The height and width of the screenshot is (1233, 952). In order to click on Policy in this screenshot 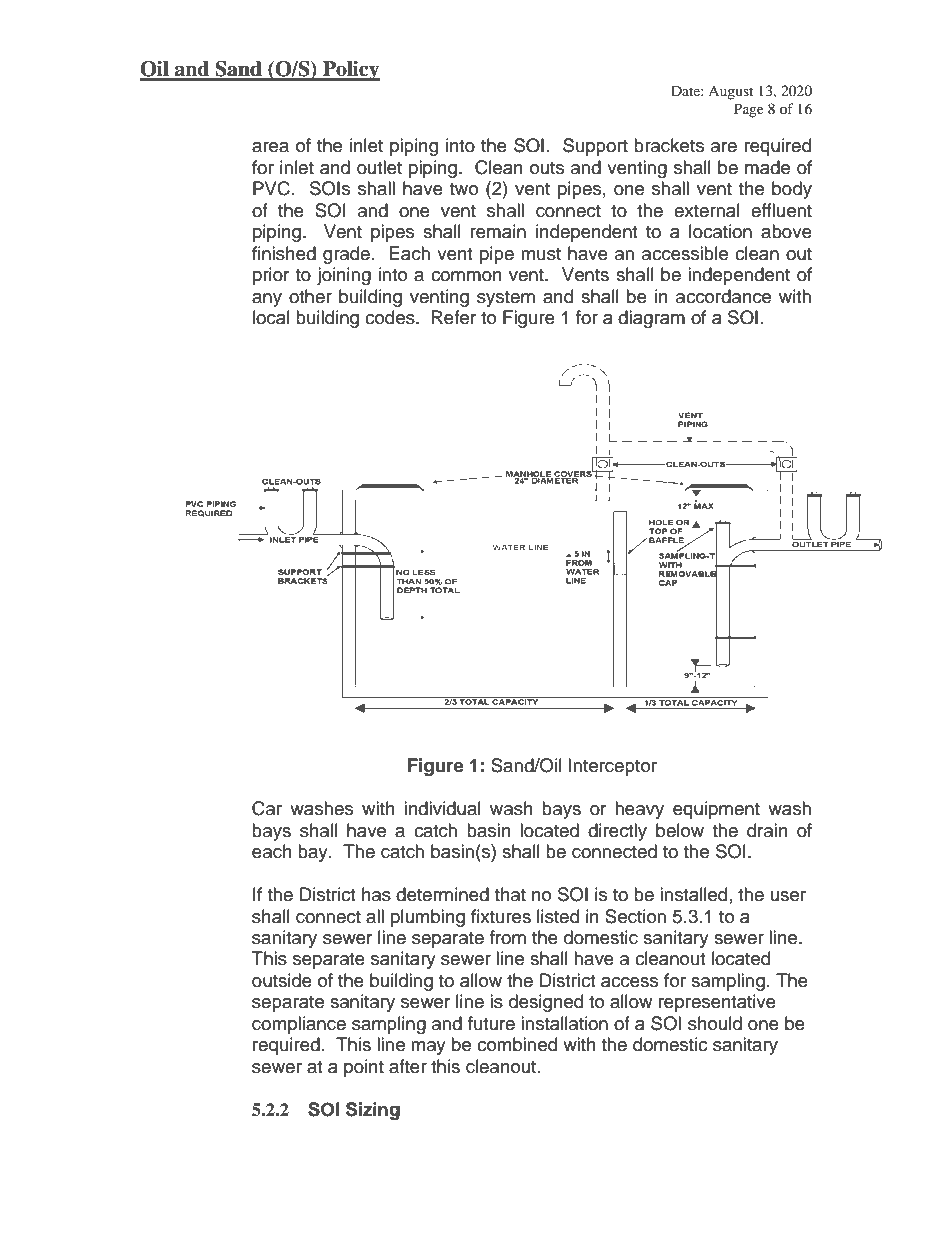, I will do `click(350, 71)`.
